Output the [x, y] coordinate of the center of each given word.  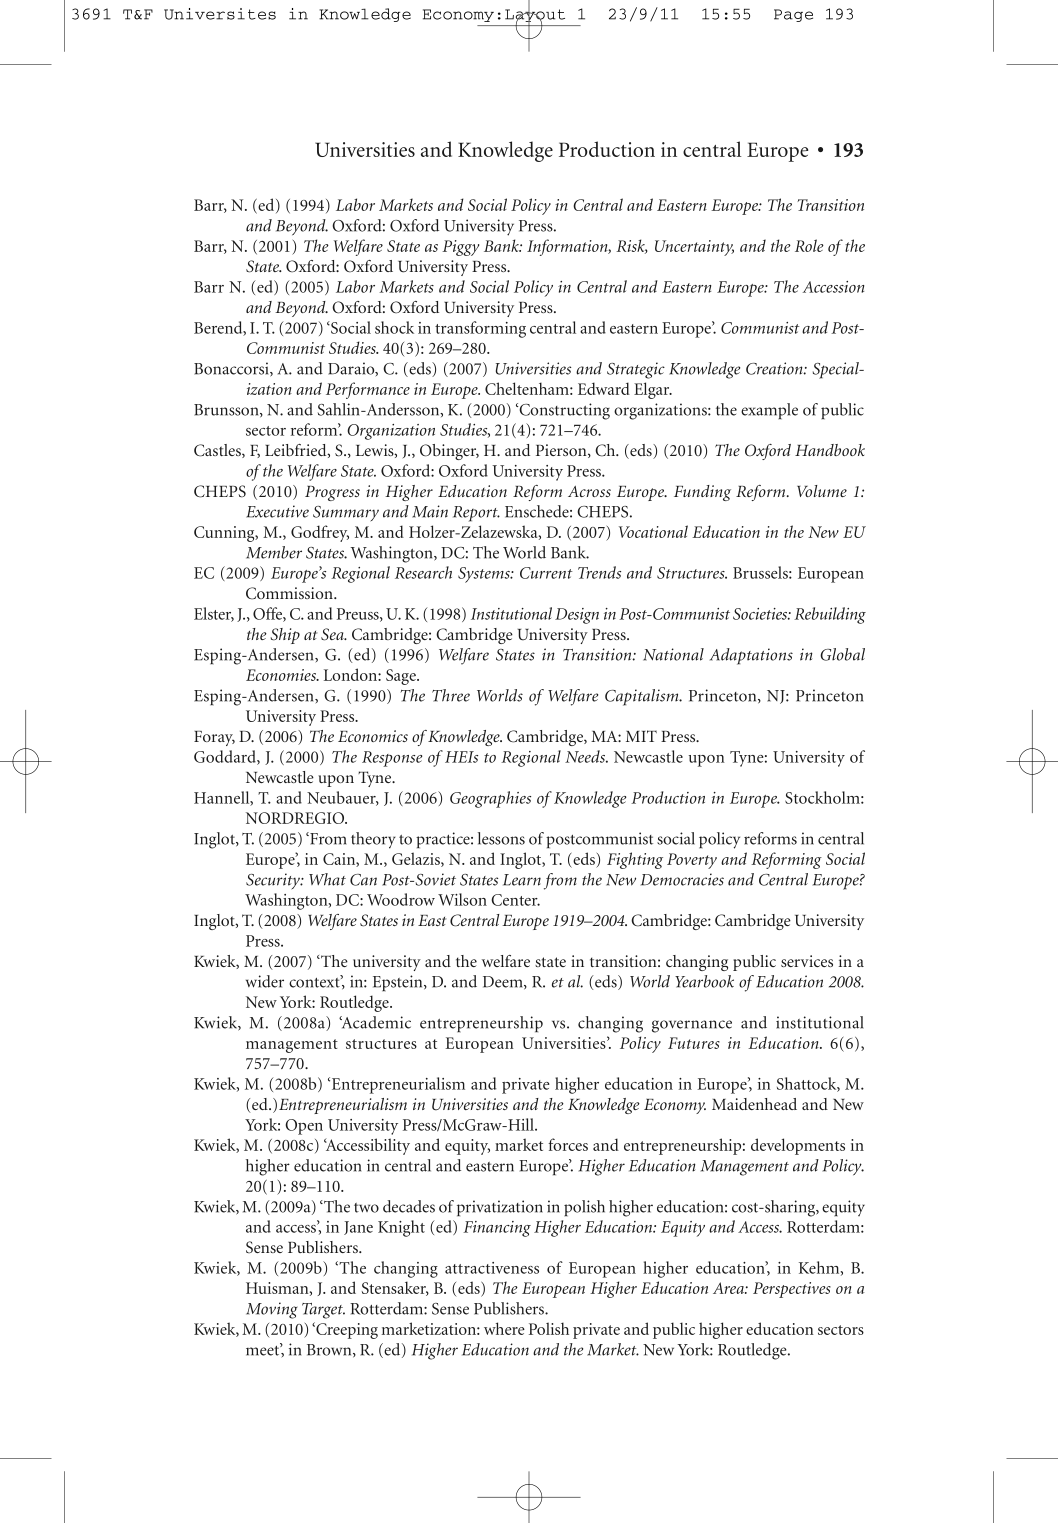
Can [363, 880]
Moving [272, 1310]
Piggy [460, 248]
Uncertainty [694, 248]
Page [793, 15]
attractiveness [492, 1268]
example [769, 411]
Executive [277, 511]
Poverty [692, 861]
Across [589, 491]
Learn [522, 880]
